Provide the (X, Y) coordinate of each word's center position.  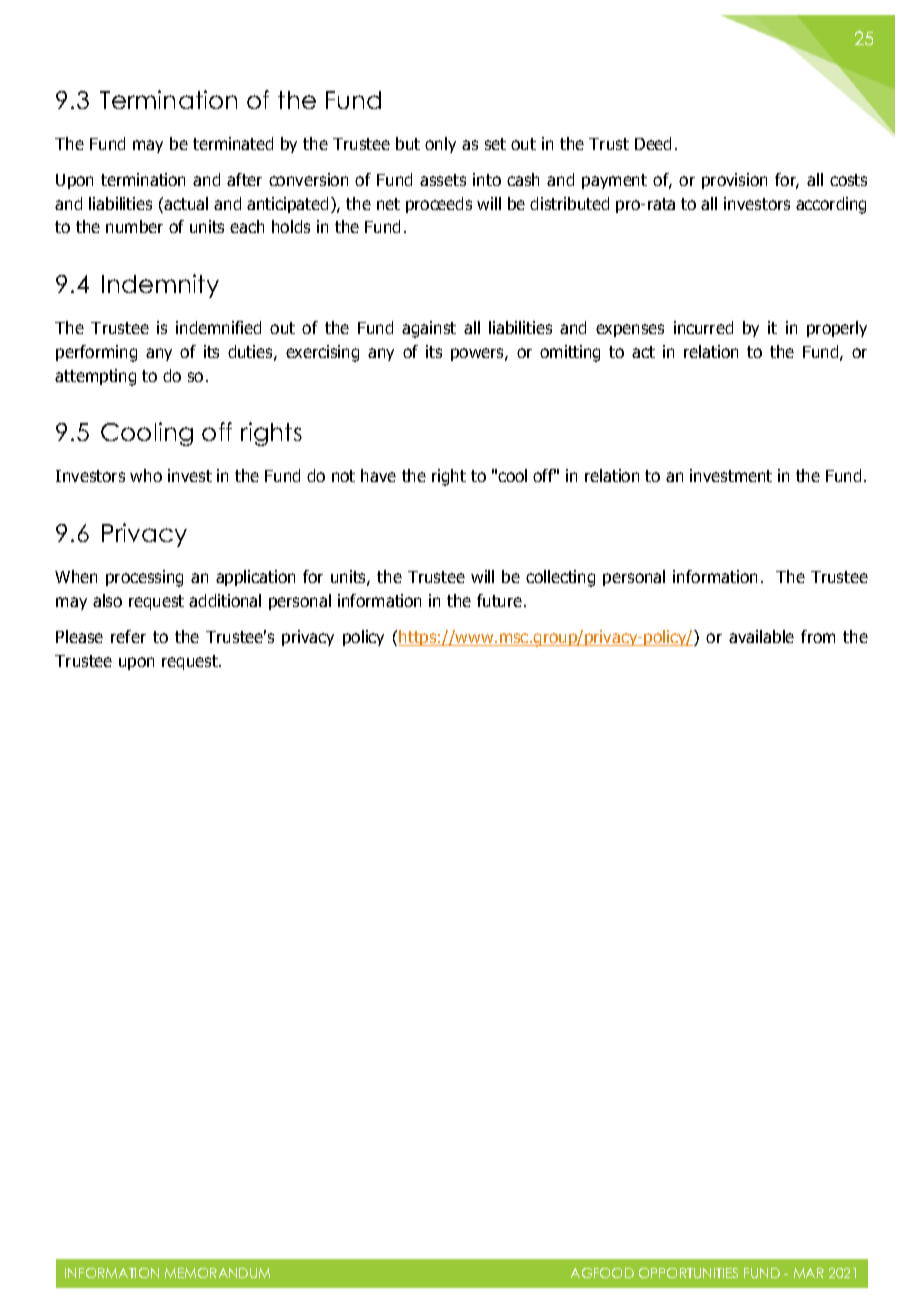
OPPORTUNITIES (688, 1273)
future (501, 600)
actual (186, 203)
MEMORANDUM (217, 1273)
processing (144, 578)
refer (128, 636)
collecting (560, 578)
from (818, 636)
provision (734, 181)
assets (443, 180)
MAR (809, 1273)
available (761, 636)
